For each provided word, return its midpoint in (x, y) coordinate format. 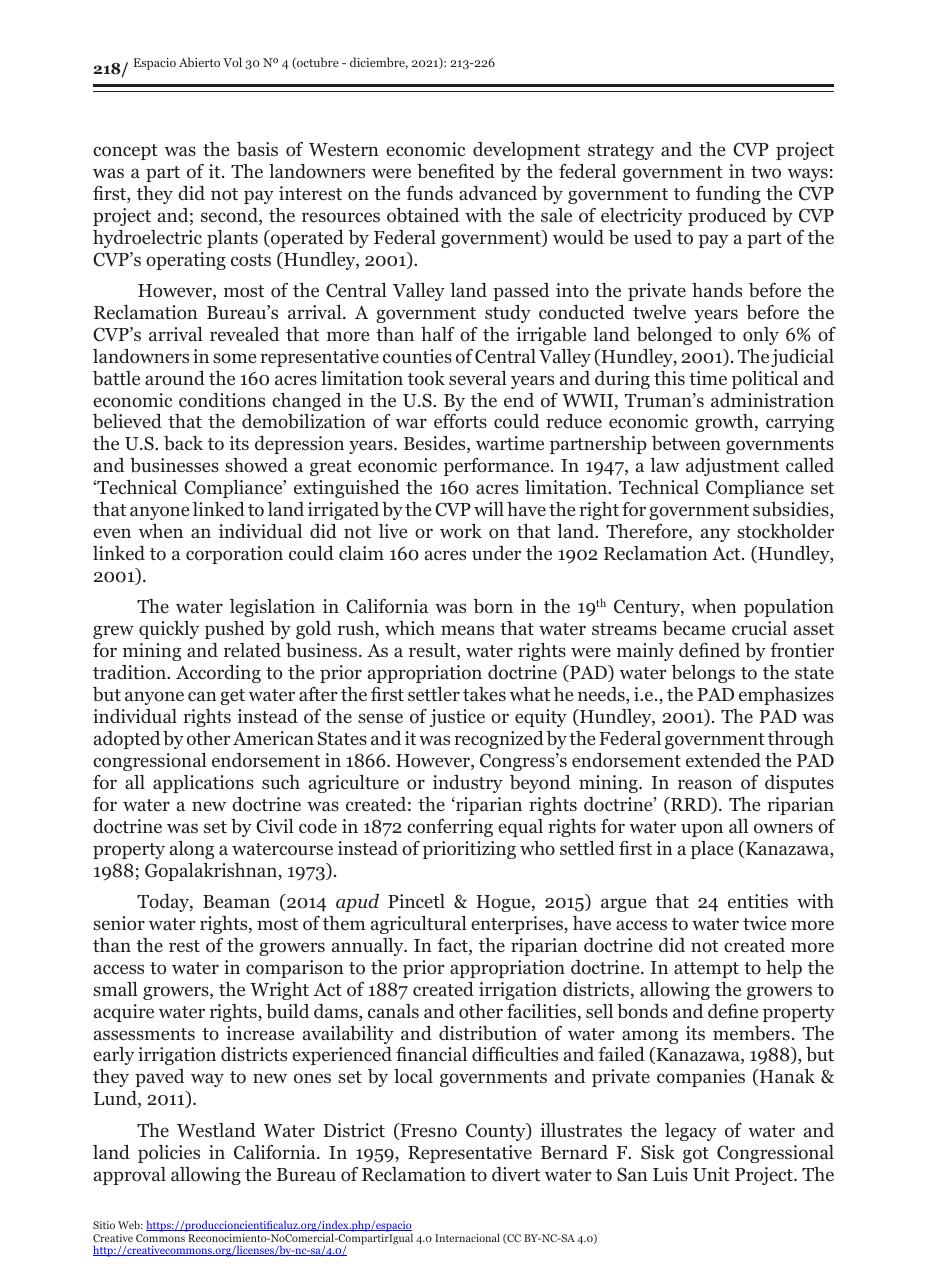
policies (169, 1154)
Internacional (467, 1237)
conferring (450, 828)
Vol (232, 62)
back (183, 443)
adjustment (732, 467)
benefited (456, 171)
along (192, 850)
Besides (436, 444)
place (712, 850)
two (766, 172)
